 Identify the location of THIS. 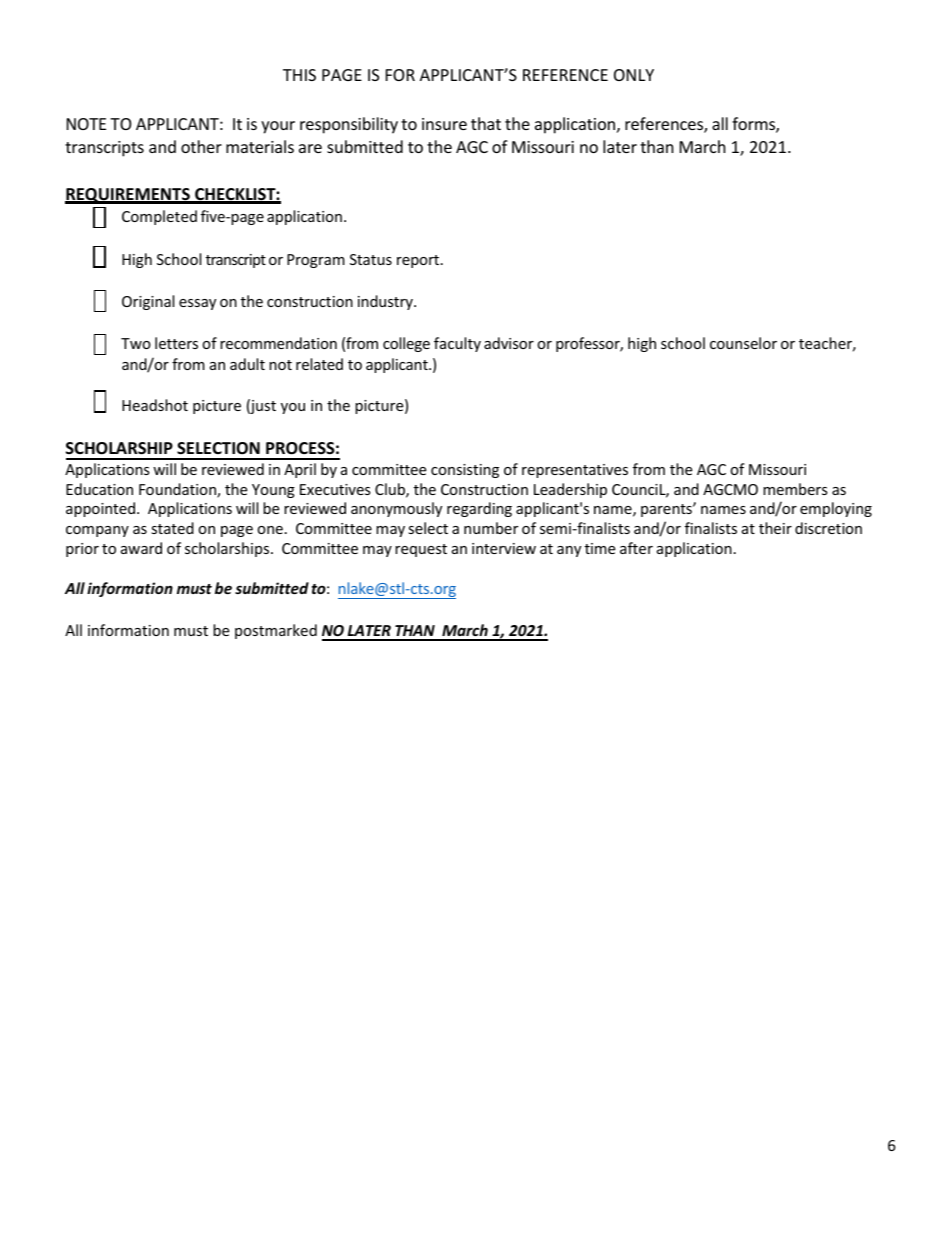
(299, 75).
